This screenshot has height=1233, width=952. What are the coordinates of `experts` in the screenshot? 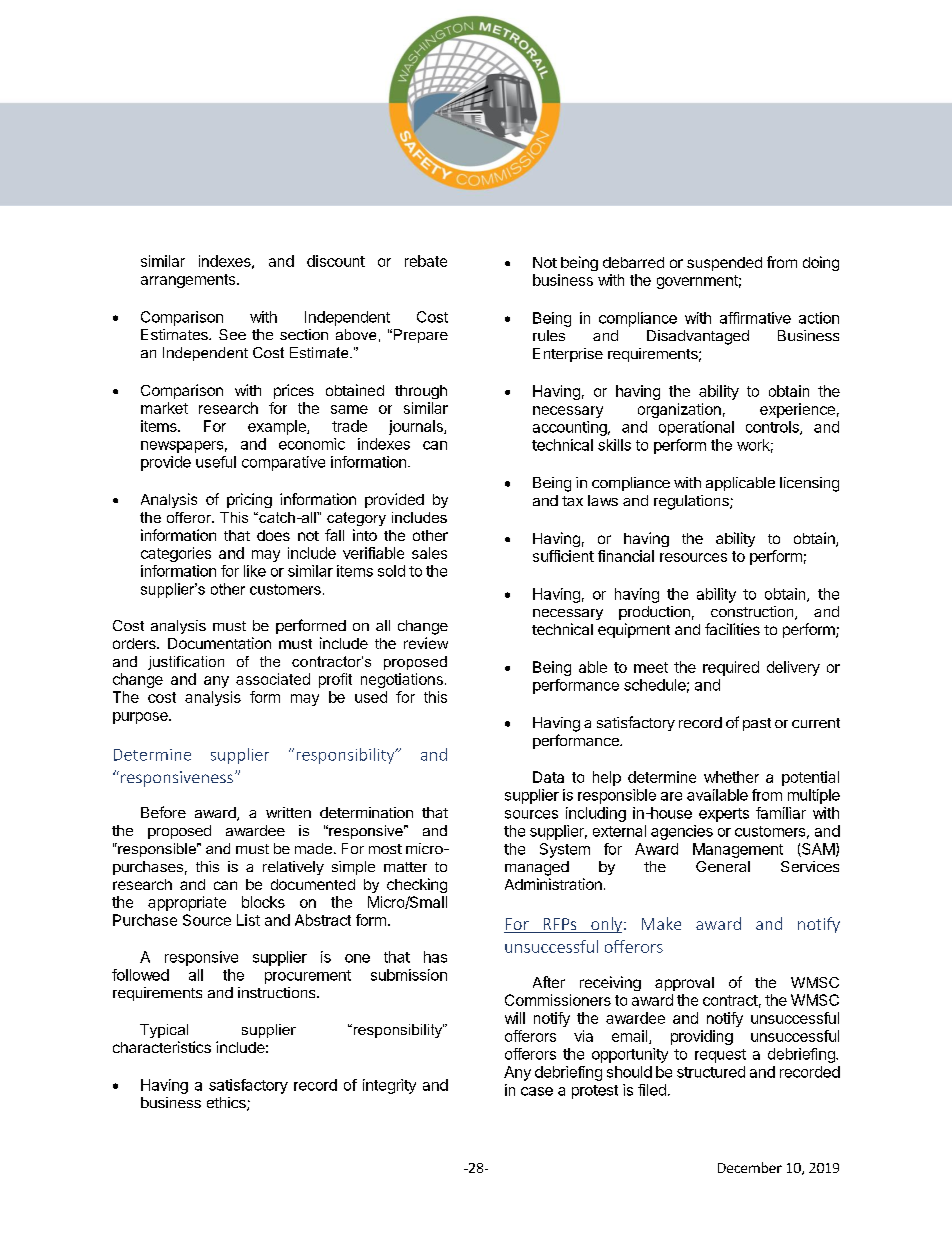 It's located at (724, 815).
